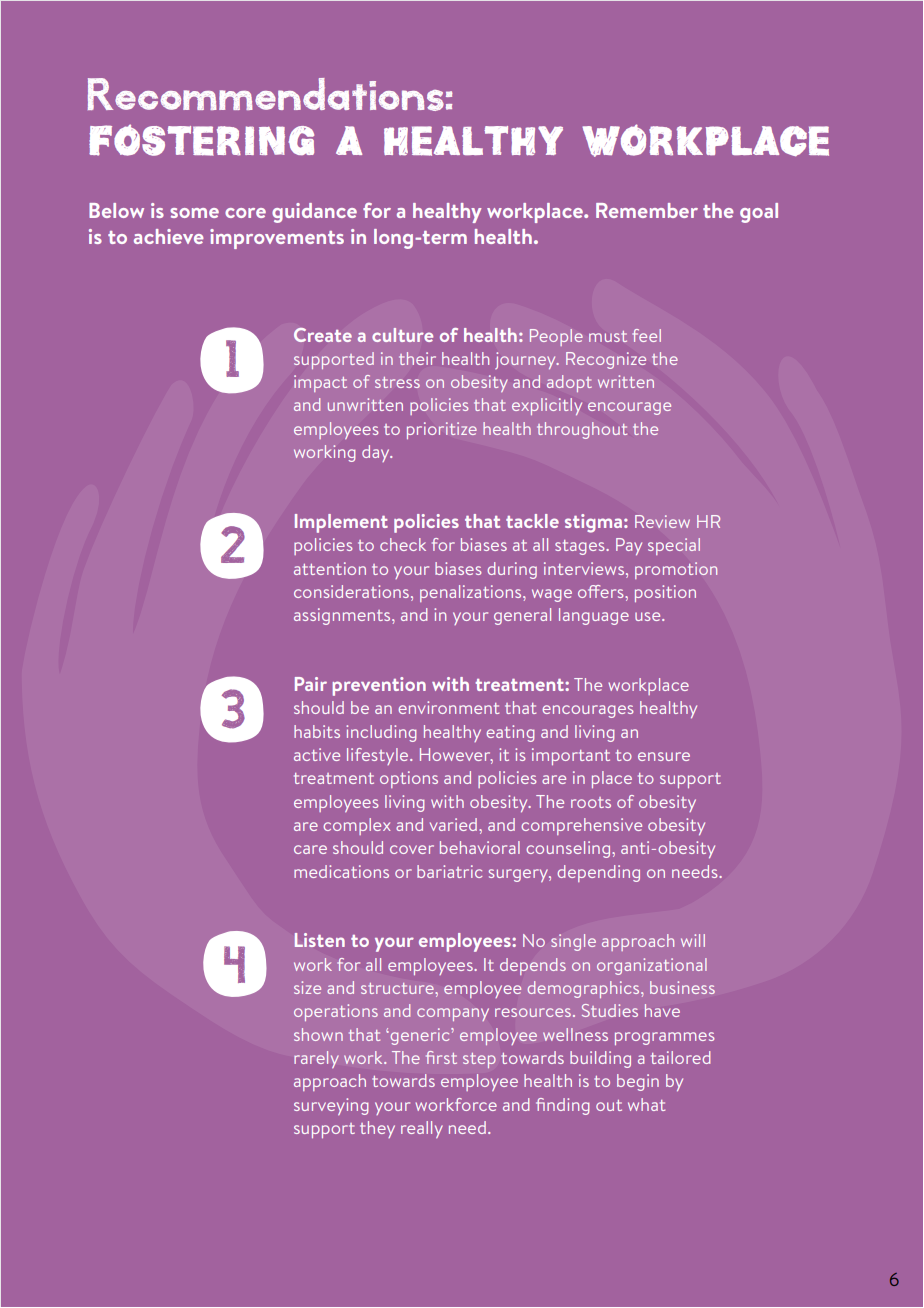  Describe the element at coordinates (201, 140) in the page. I see `Fostering` at that location.
